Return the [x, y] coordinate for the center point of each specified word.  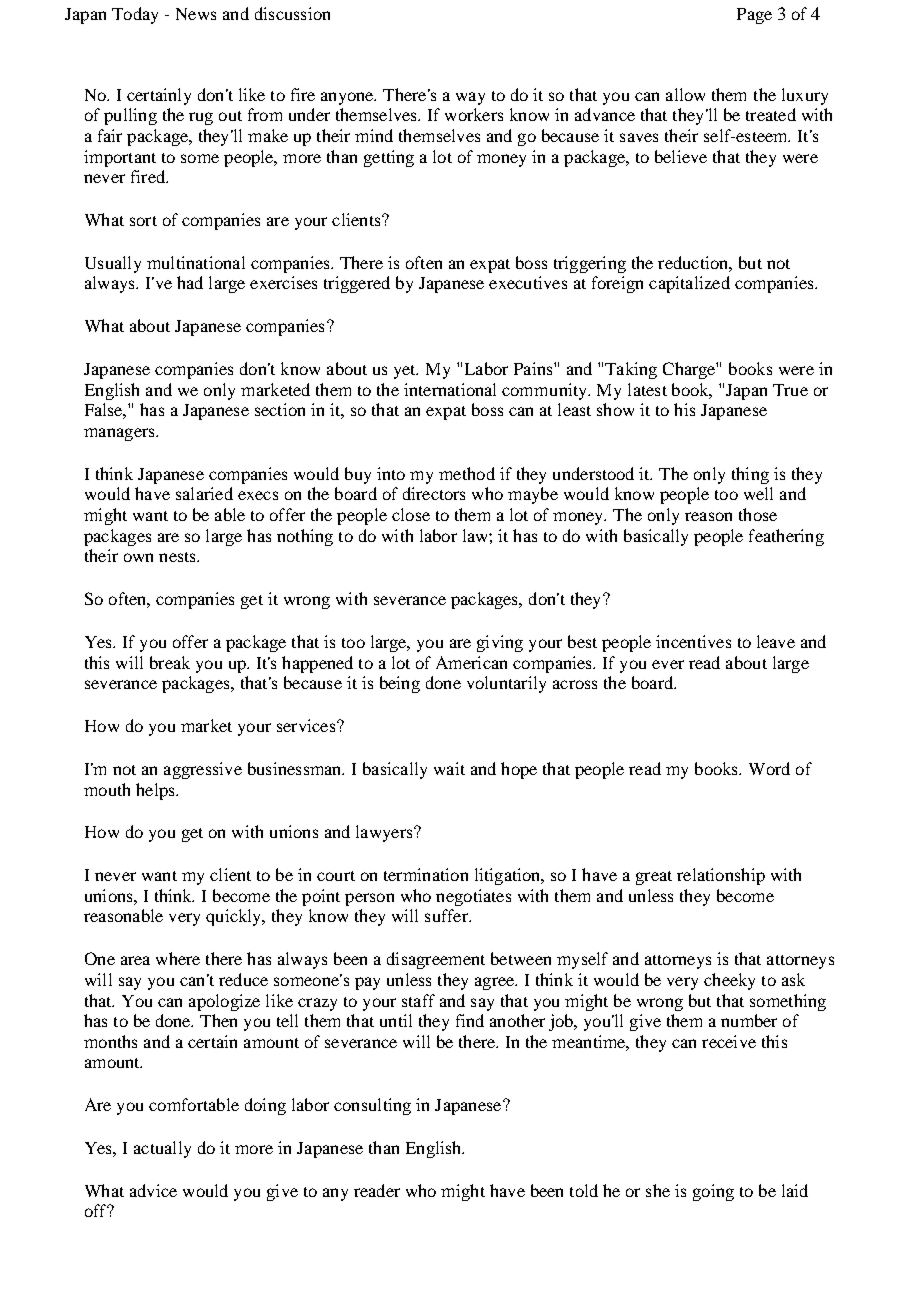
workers [474, 114]
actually [162, 1149]
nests [178, 557]
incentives [693, 641]
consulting [372, 1106]
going [713, 1192]
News [196, 14]
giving [500, 643]
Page [754, 16]
